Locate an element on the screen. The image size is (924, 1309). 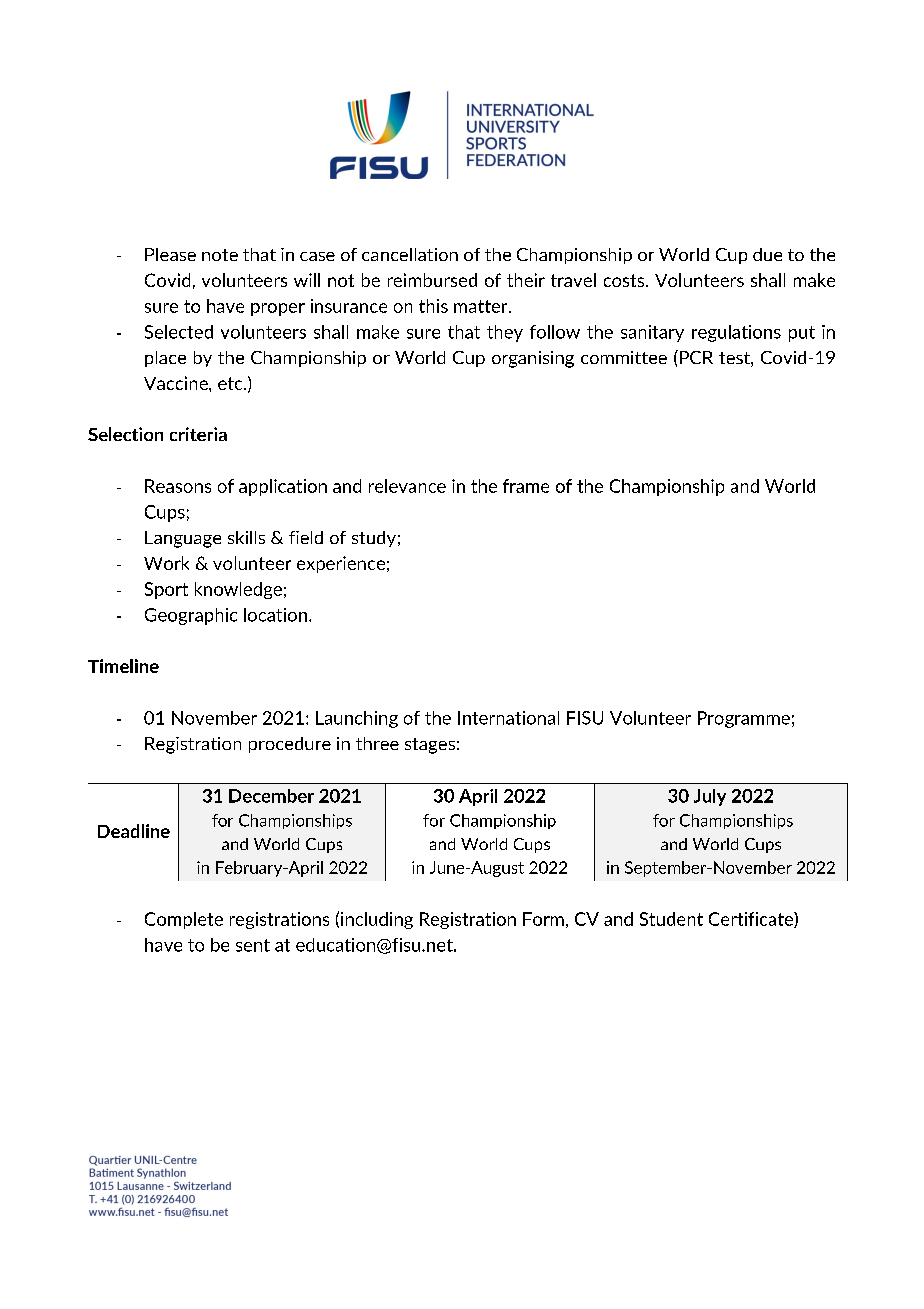
due is located at coordinates (767, 254).
